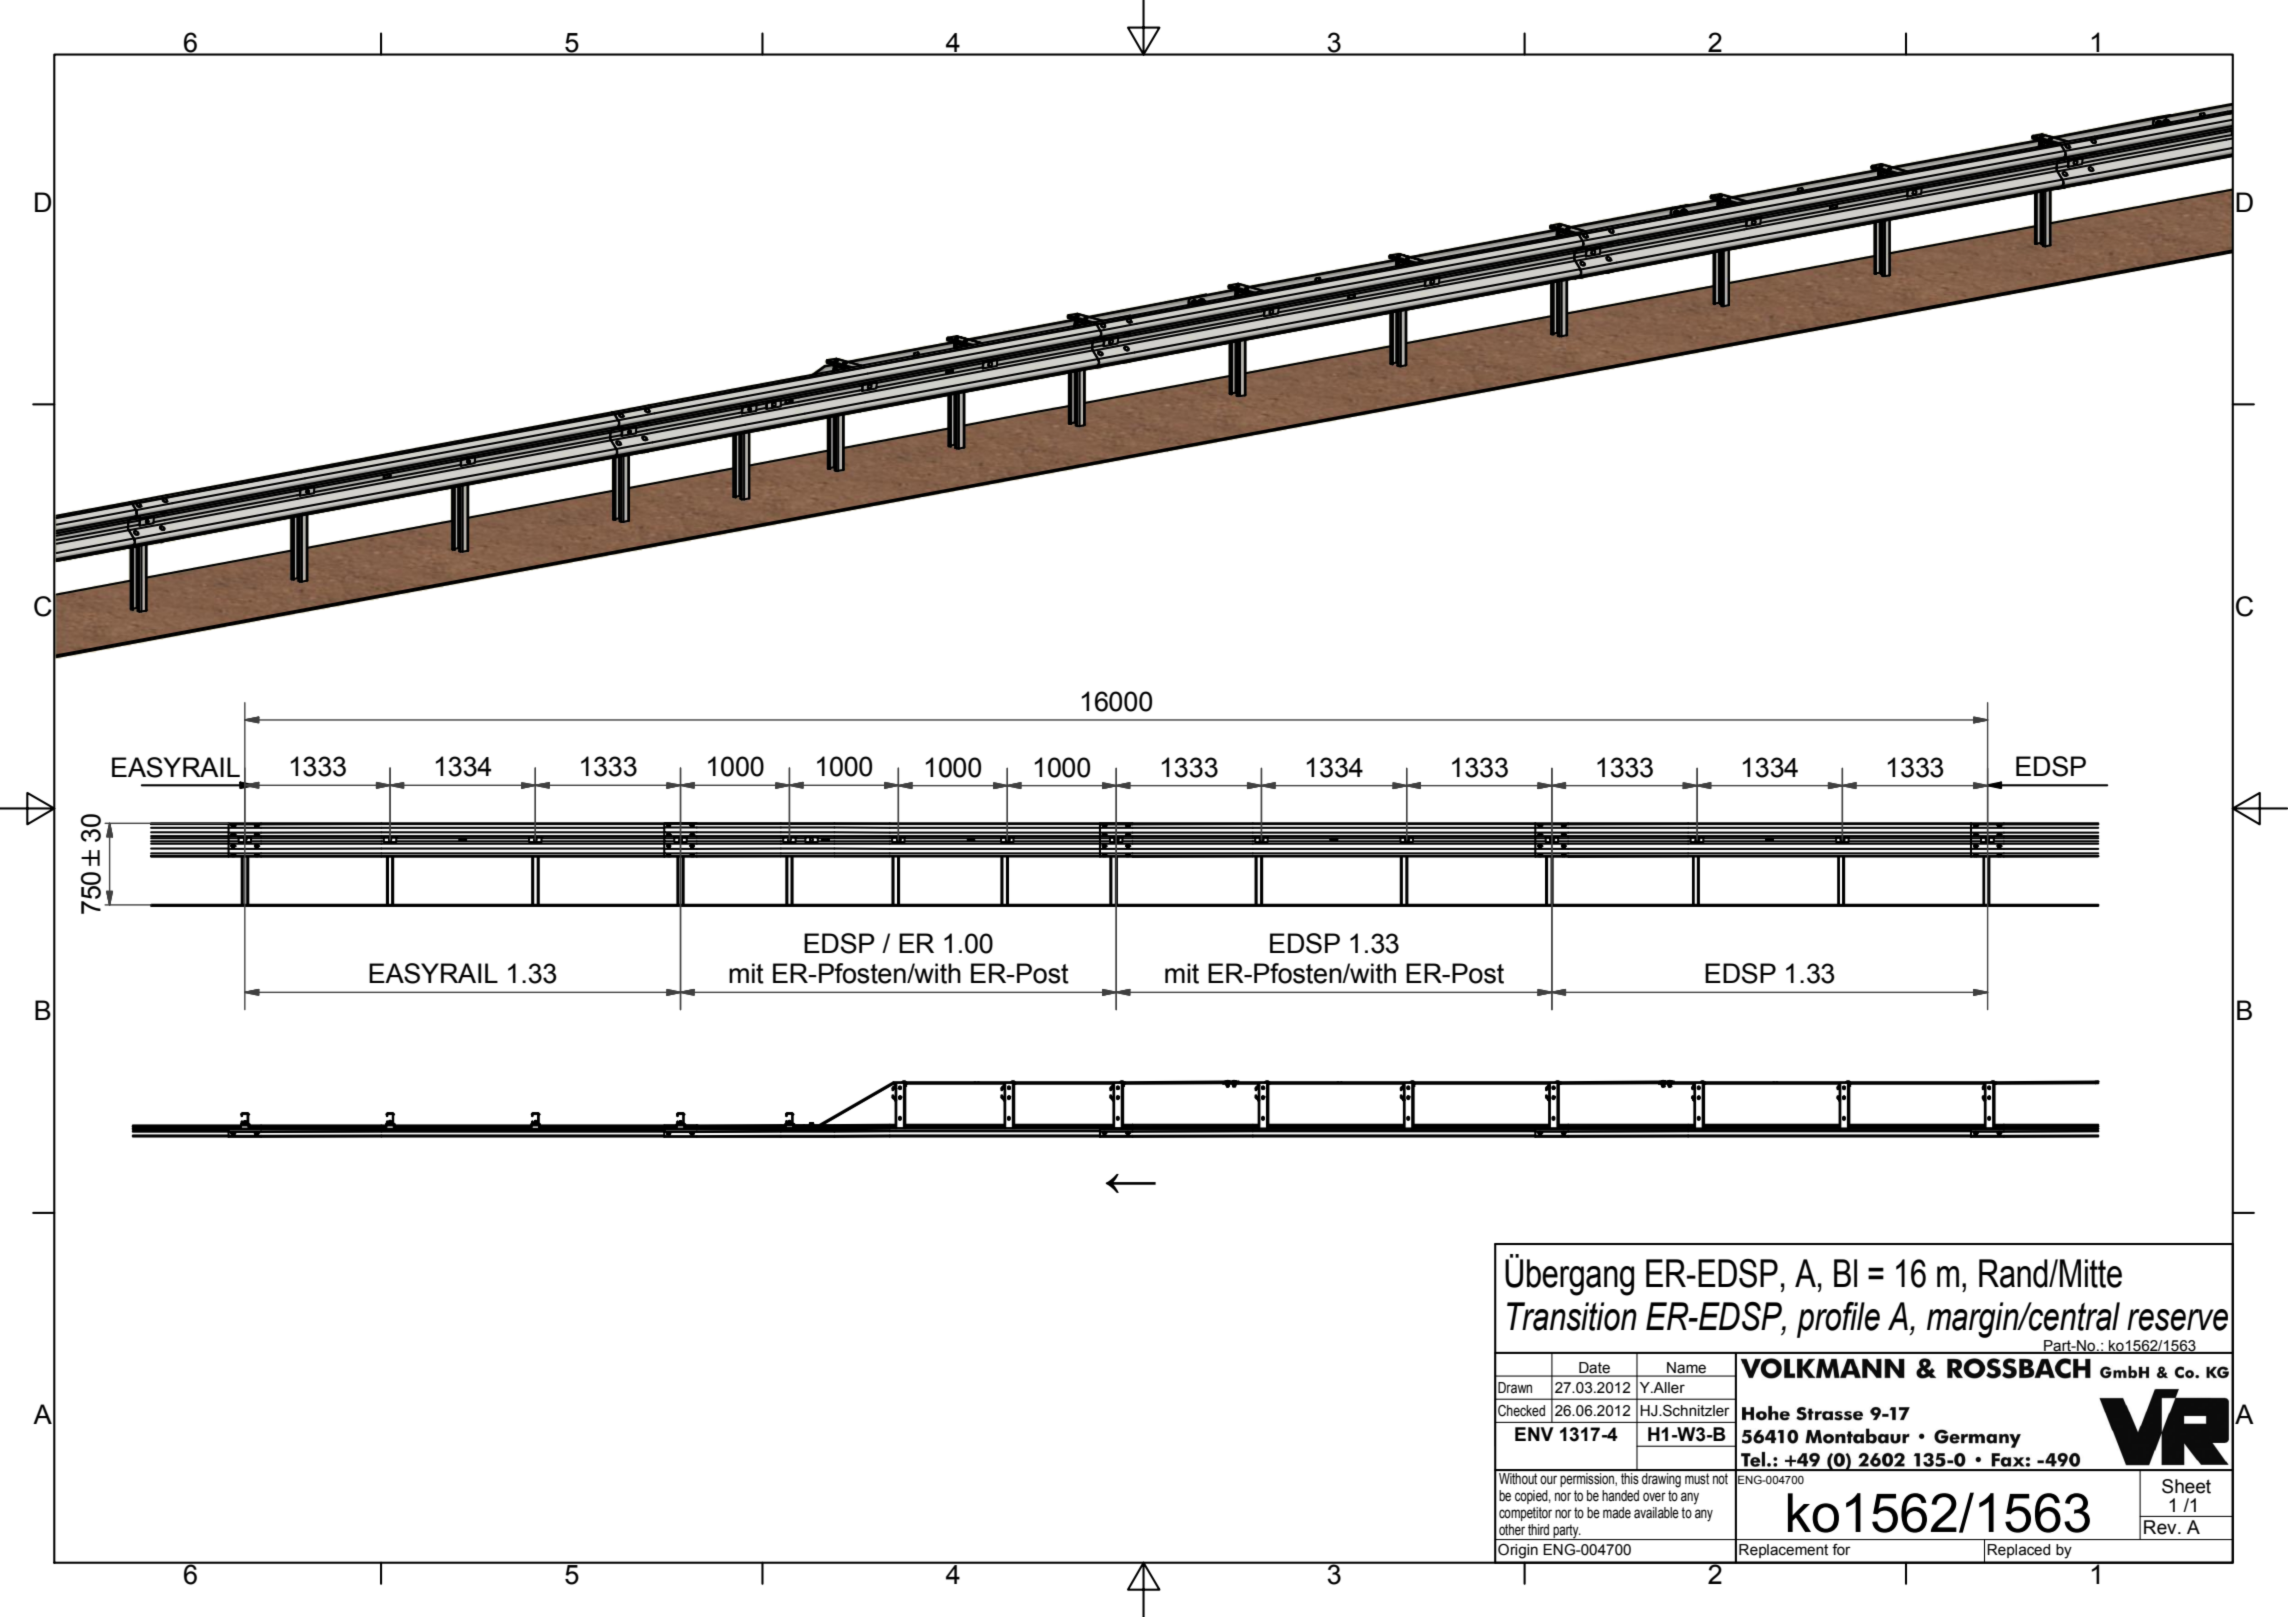 This page has width=2288, height=1617. I want to click on reserve, so click(2177, 1320).
